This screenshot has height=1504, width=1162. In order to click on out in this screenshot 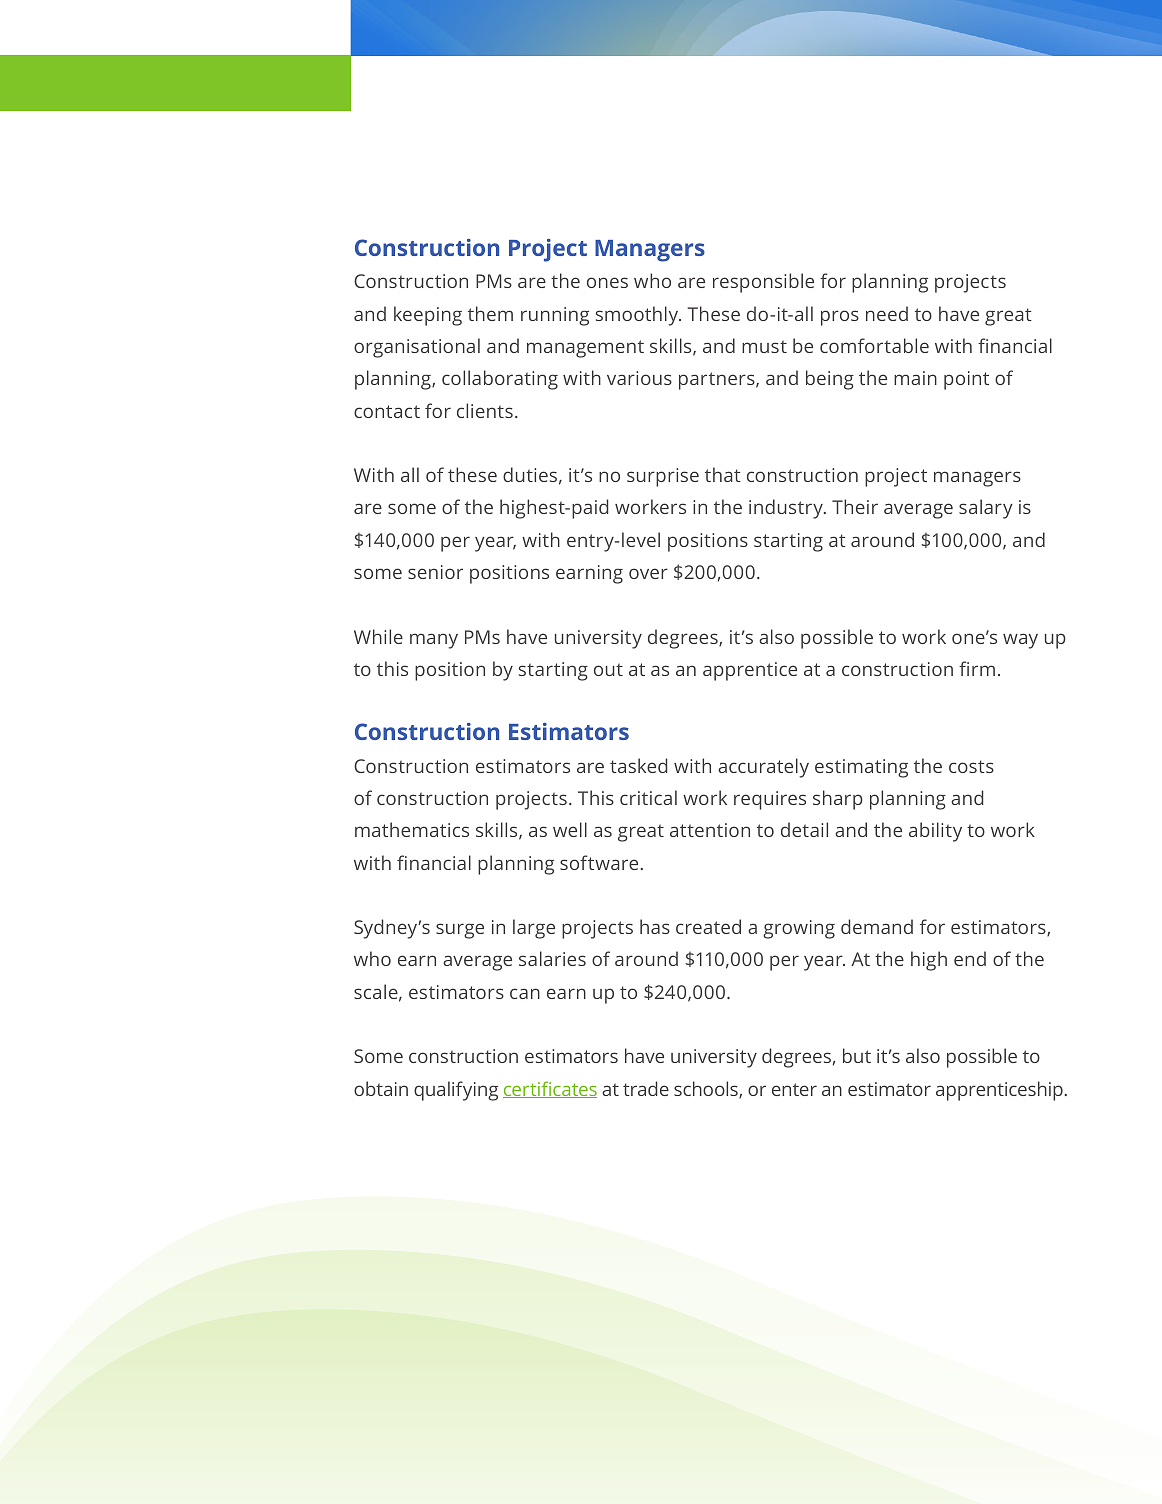, I will do `click(608, 669)`.
